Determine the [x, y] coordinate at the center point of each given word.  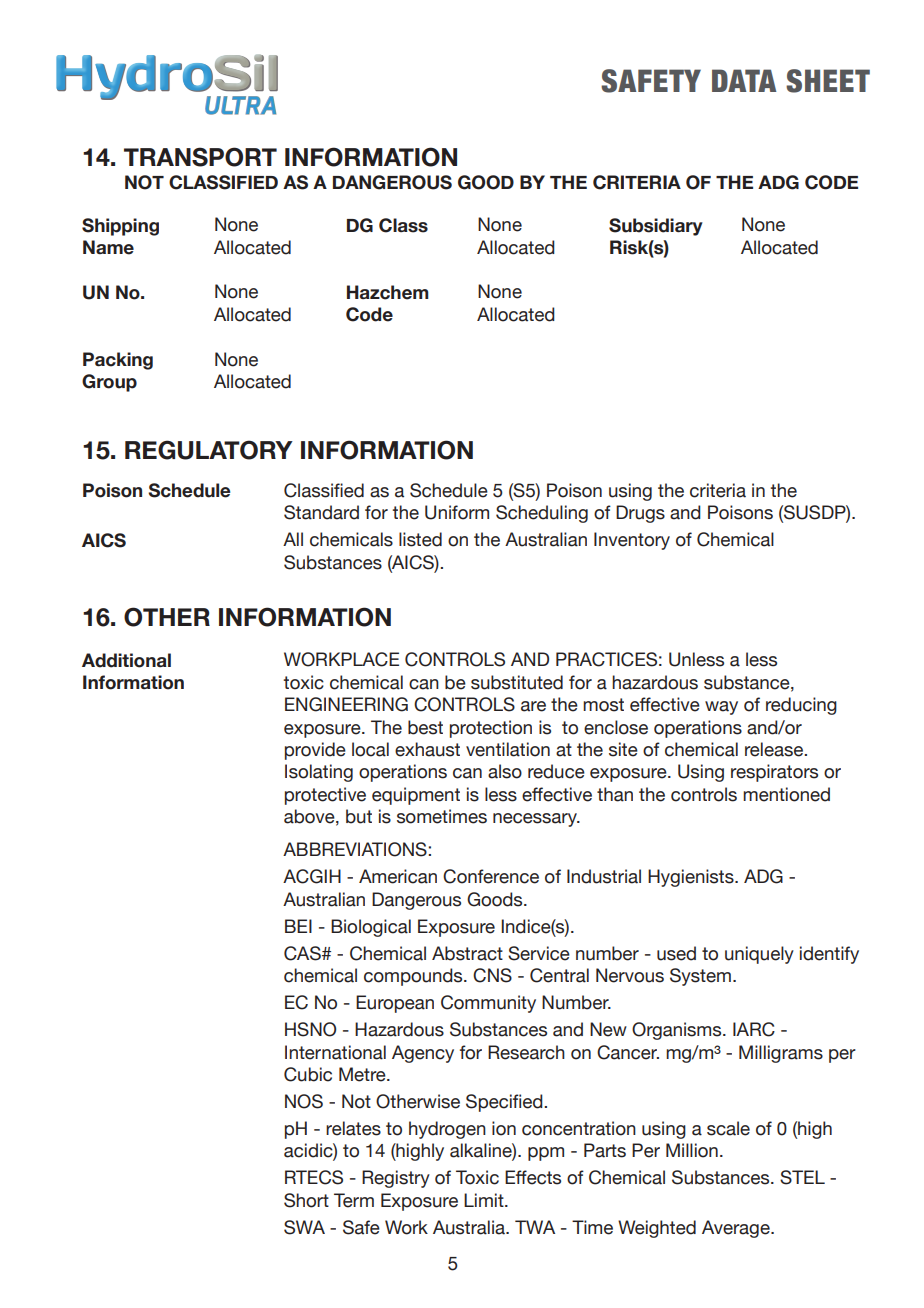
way [721, 708]
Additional [126, 660]
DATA [744, 80]
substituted [517, 682]
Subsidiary [656, 227]
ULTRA [240, 105]
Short [306, 1200]
